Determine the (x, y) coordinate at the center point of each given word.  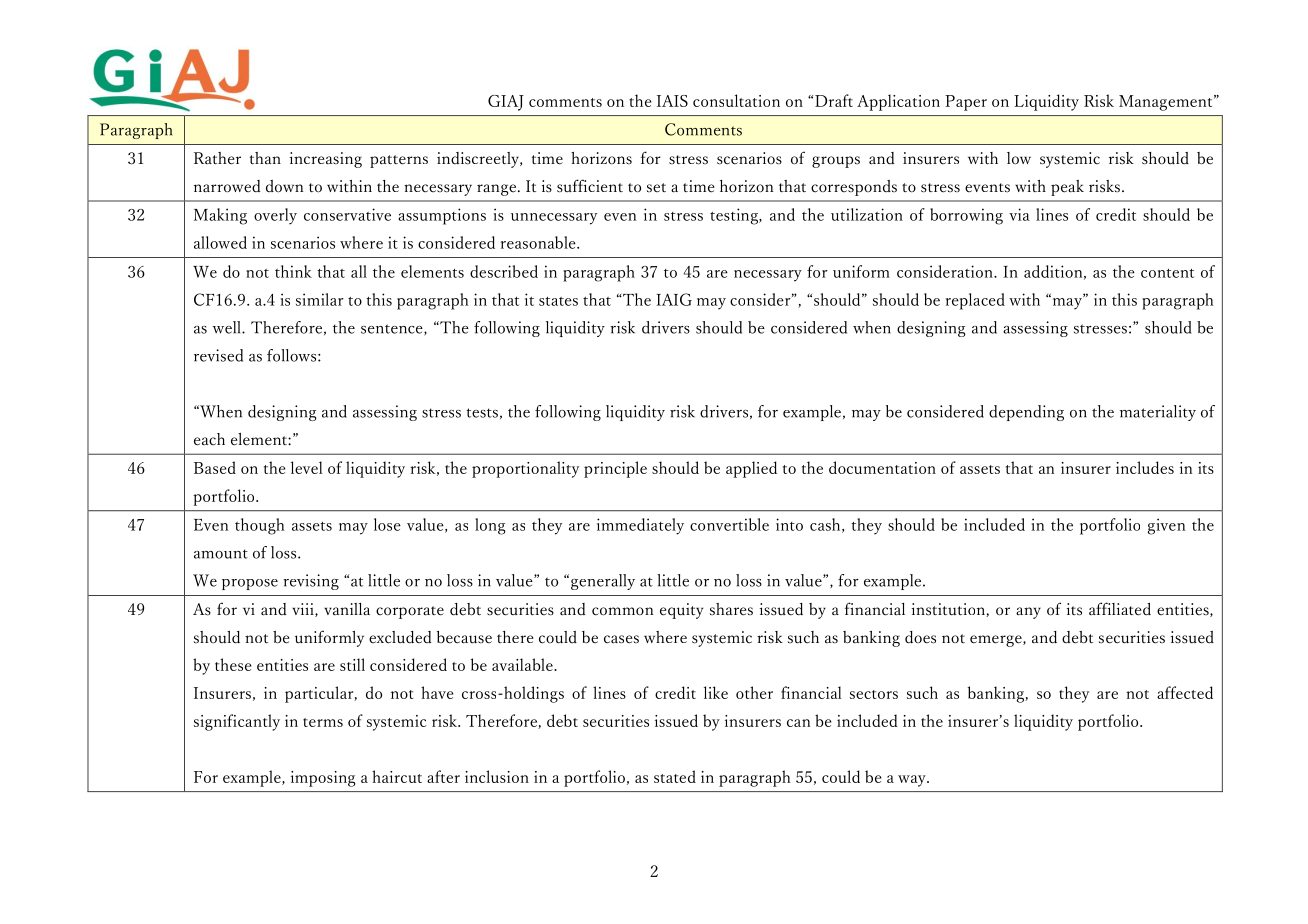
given (1166, 526)
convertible (729, 524)
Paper (966, 103)
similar (320, 299)
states (558, 301)
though (260, 526)
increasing (326, 160)
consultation (736, 100)
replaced (975, 301)
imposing (323, 779)
